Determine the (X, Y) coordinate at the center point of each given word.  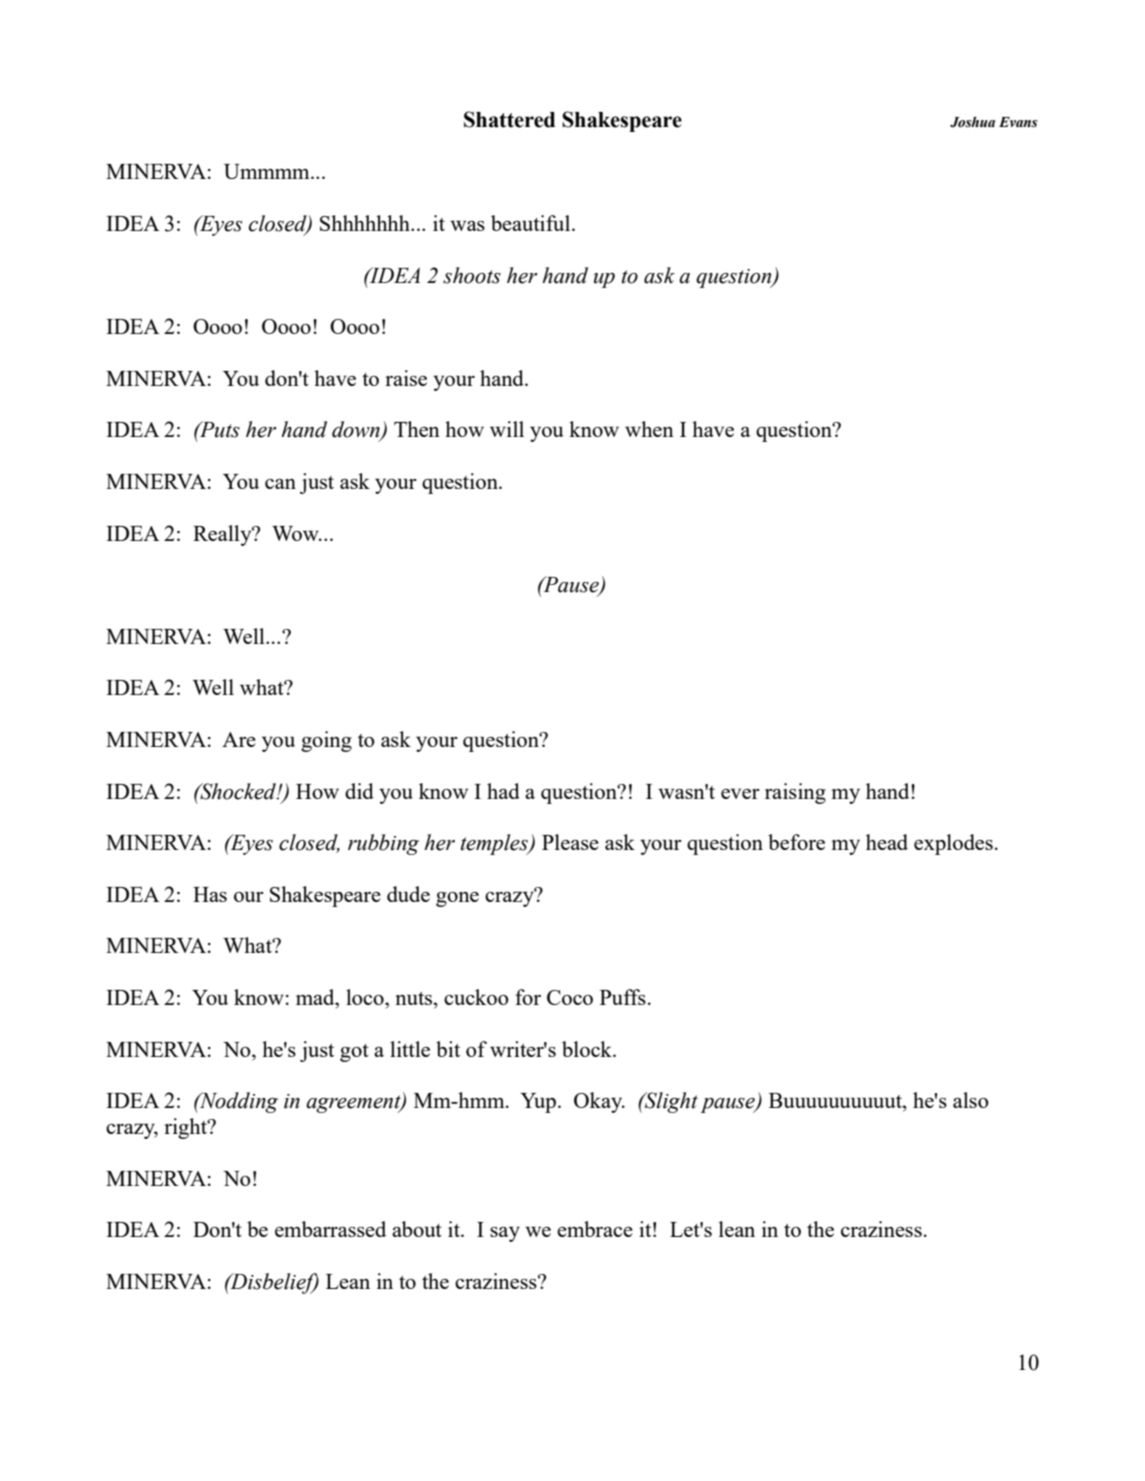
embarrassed (330, 1229)
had (503, 791)
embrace (595, 1229)
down (357, 430)
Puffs (623, 997)
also (971, 1100)
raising (795, 793)
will (507, 429)
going (326, 741)
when (649, 429)
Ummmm (268, 171)
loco (366, 997)
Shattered (509, 119)
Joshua (972, 122)
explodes (953, 844)
